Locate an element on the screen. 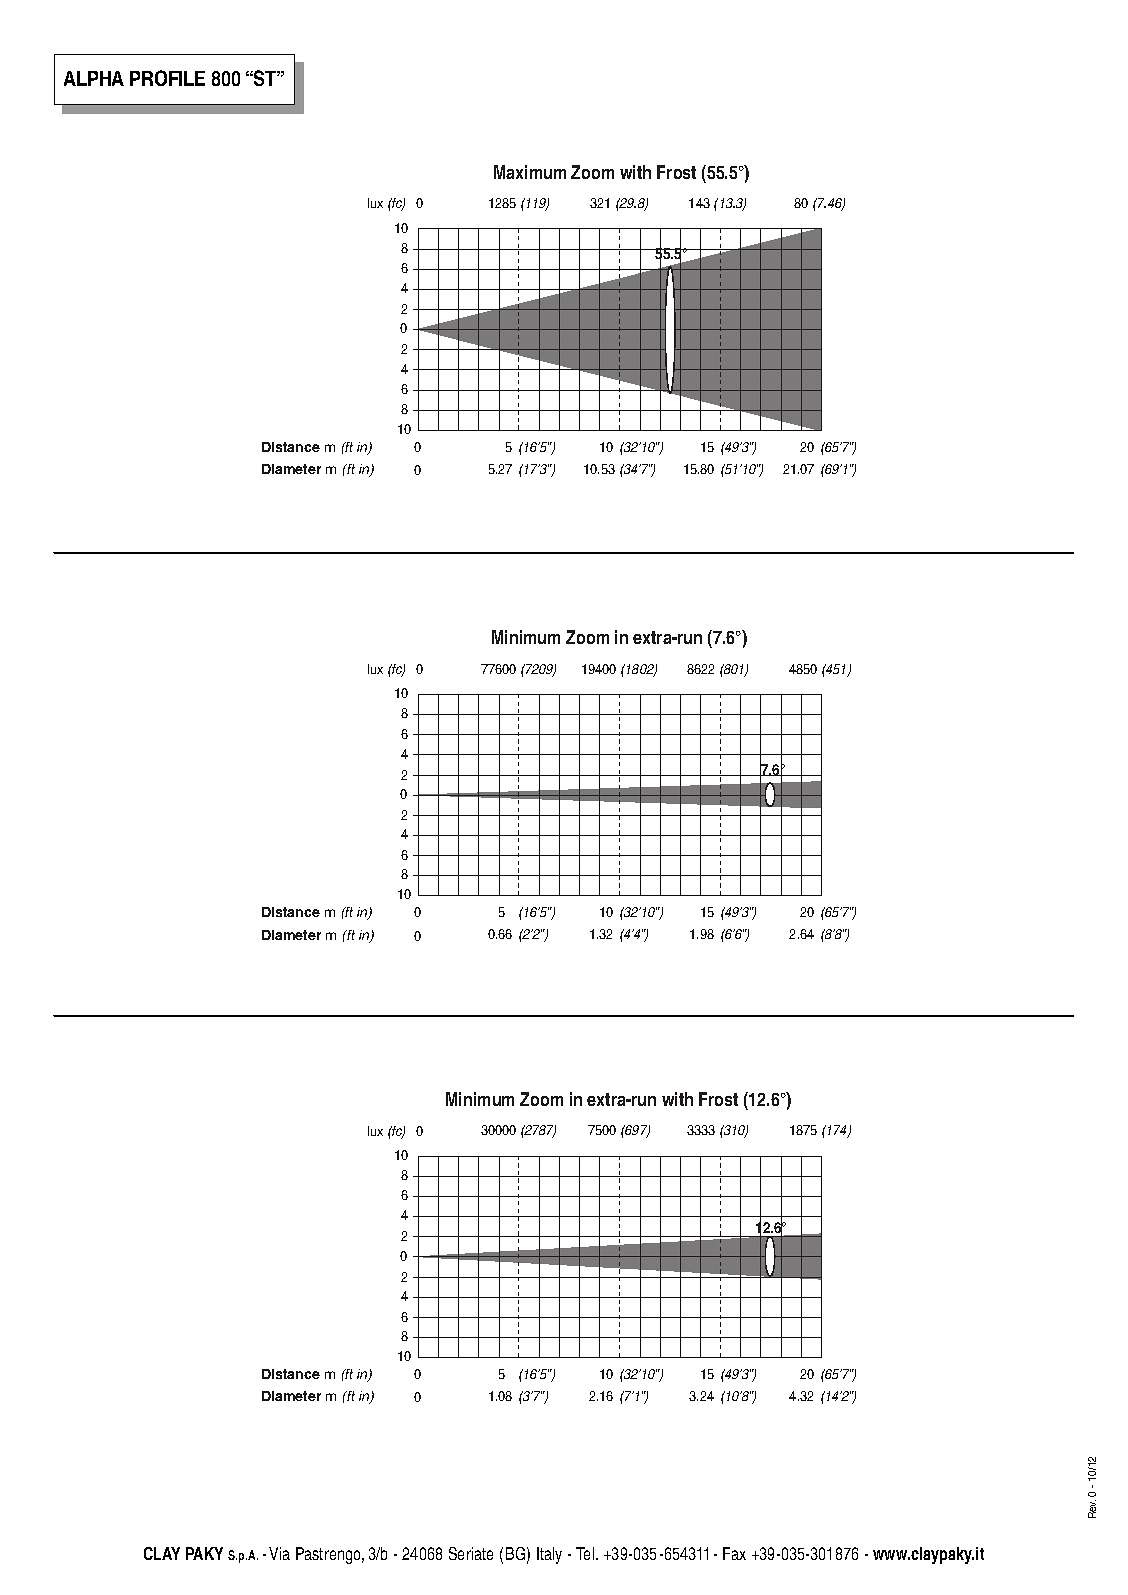 This screenshot has width=1128, height=1595. Maximum is located at coordinates (530, 172).
